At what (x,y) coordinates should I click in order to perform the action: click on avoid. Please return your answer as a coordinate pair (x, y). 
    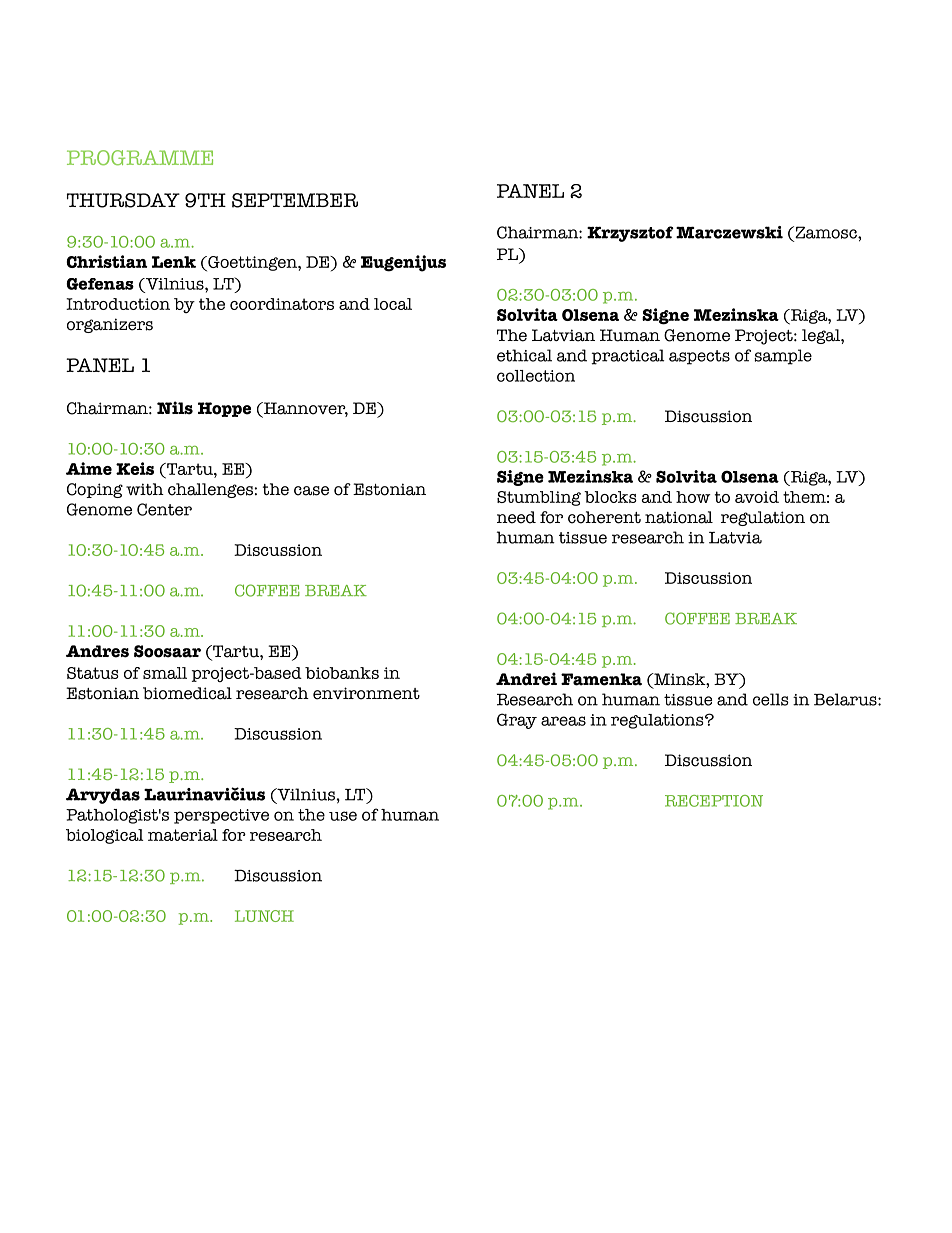
    Looking at the image, I should click on (757, 497).
